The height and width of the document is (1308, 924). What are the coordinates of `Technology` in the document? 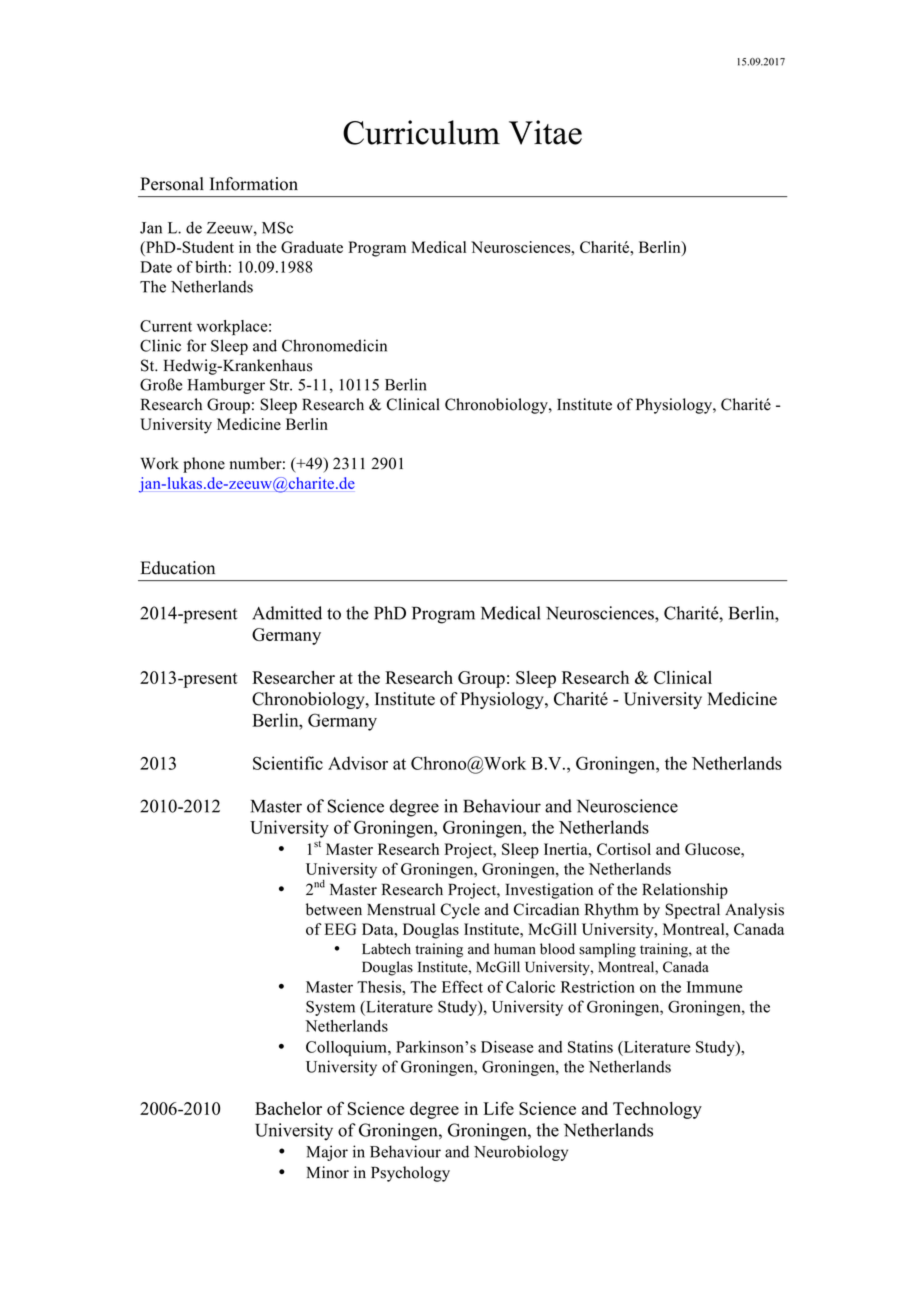 It's located at (657, 1110).
